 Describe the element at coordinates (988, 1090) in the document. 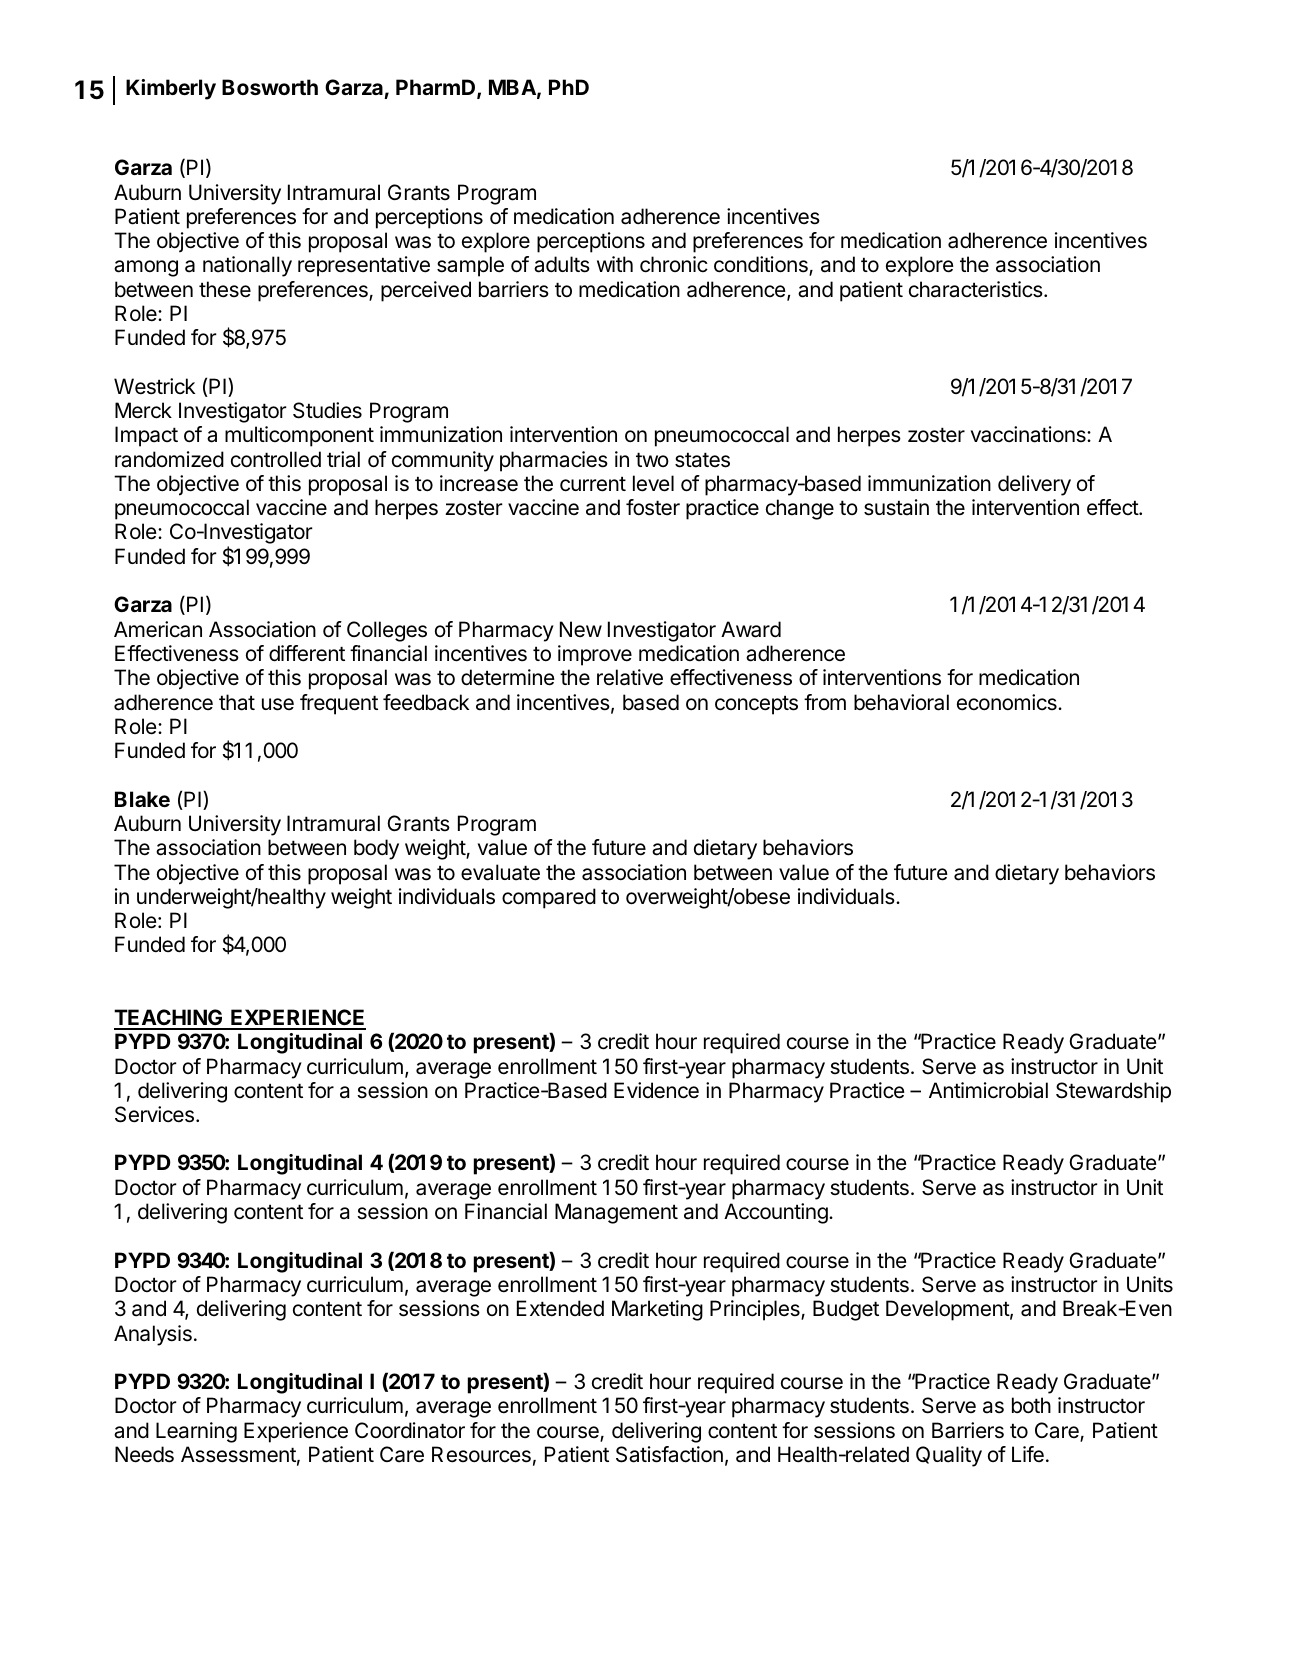

I see `Antimicrobial` at that location.
